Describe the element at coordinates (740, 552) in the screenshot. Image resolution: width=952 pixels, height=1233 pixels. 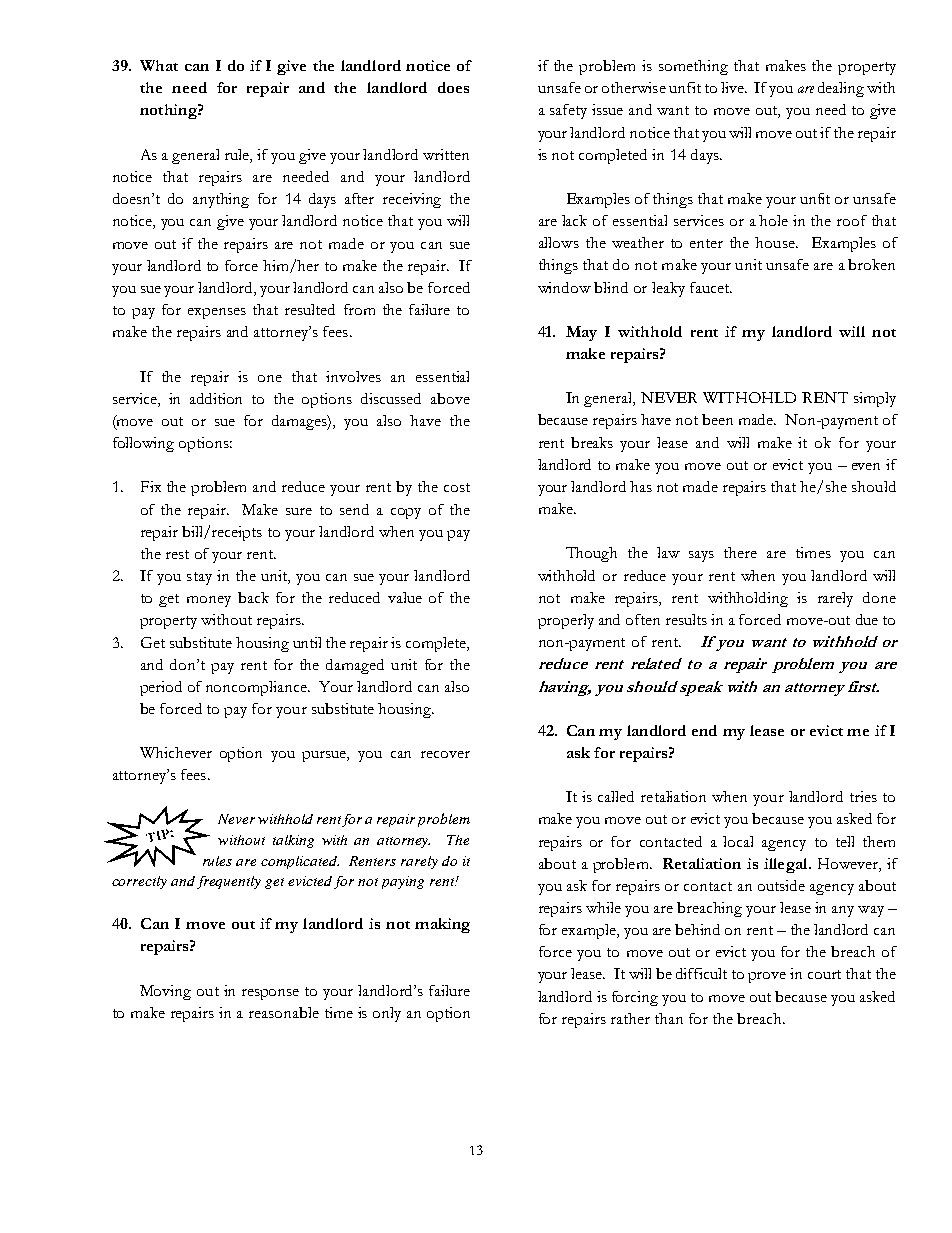
I see `there` at that location.
